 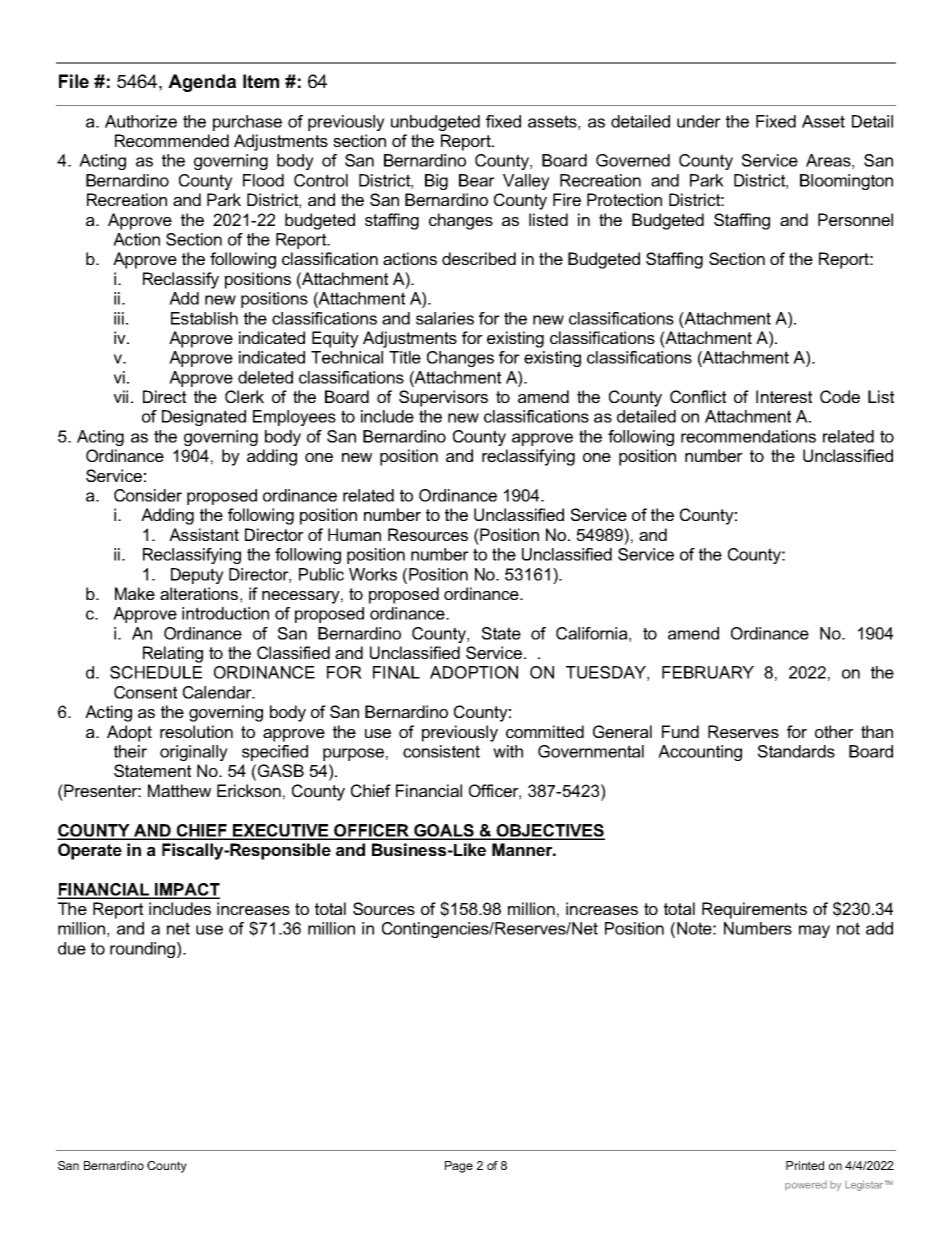 I want to click on GOALS, so click(x=444, y=831).
